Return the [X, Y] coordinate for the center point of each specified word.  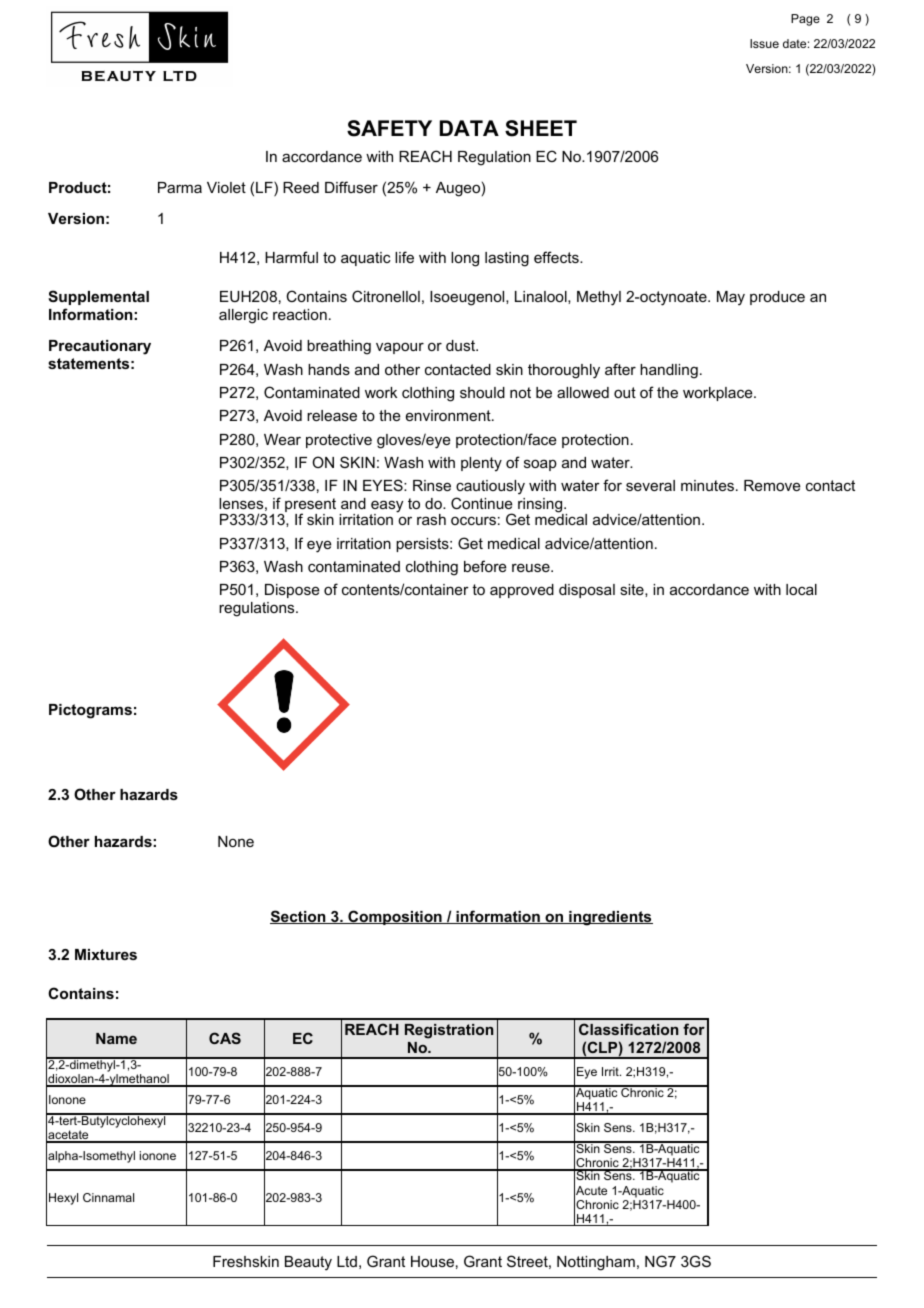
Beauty [308, 1263]
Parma [180, 187]
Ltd [347, 1261]
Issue [764, 43]
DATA [469, 128]
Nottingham [596, 1263]
